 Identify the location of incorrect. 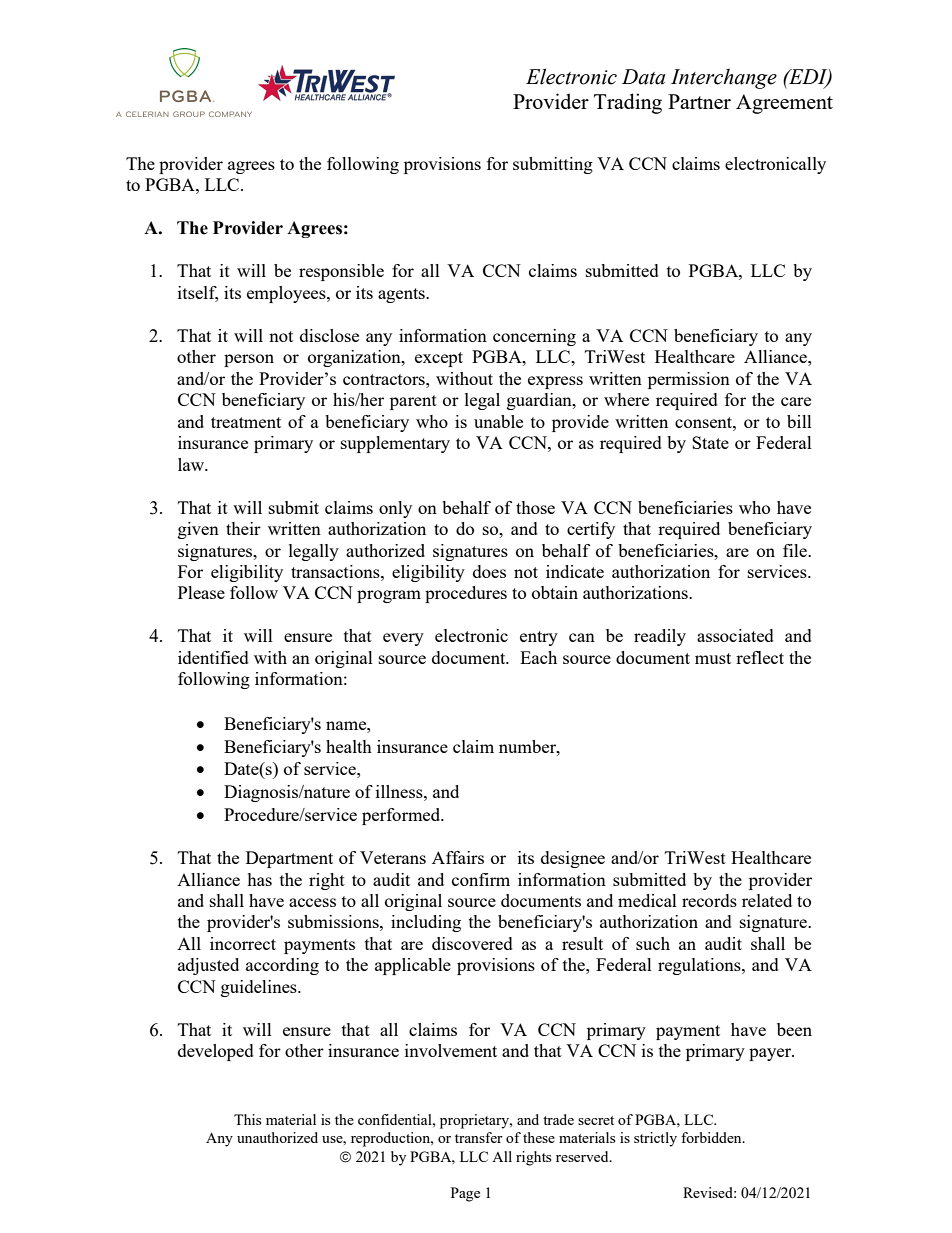
(243, 943).
